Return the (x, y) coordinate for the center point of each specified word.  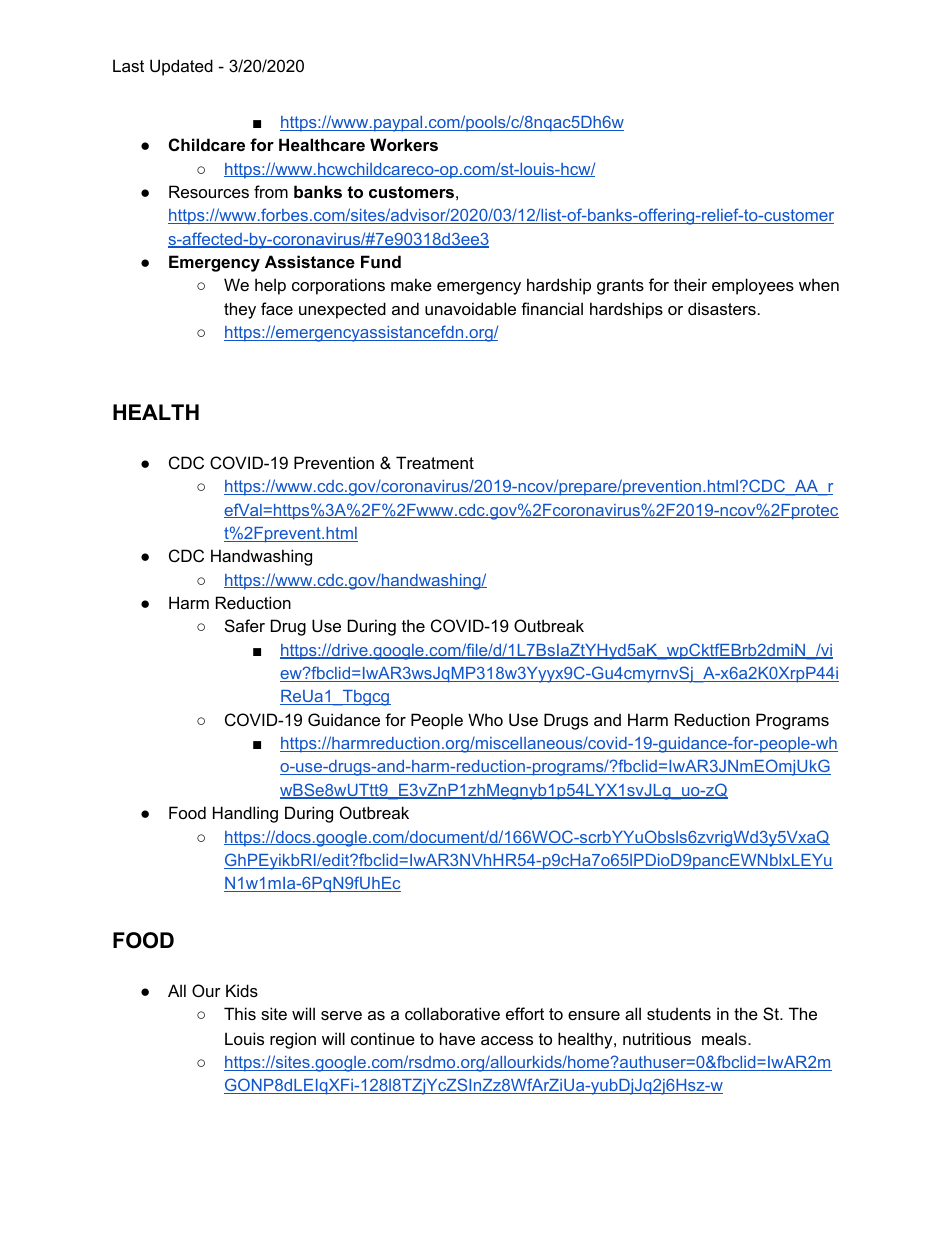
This (240, 1013)
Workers (404, 144)
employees (753, 286)
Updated (181, 67)
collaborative (452, 1013)
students (679, 1013)
